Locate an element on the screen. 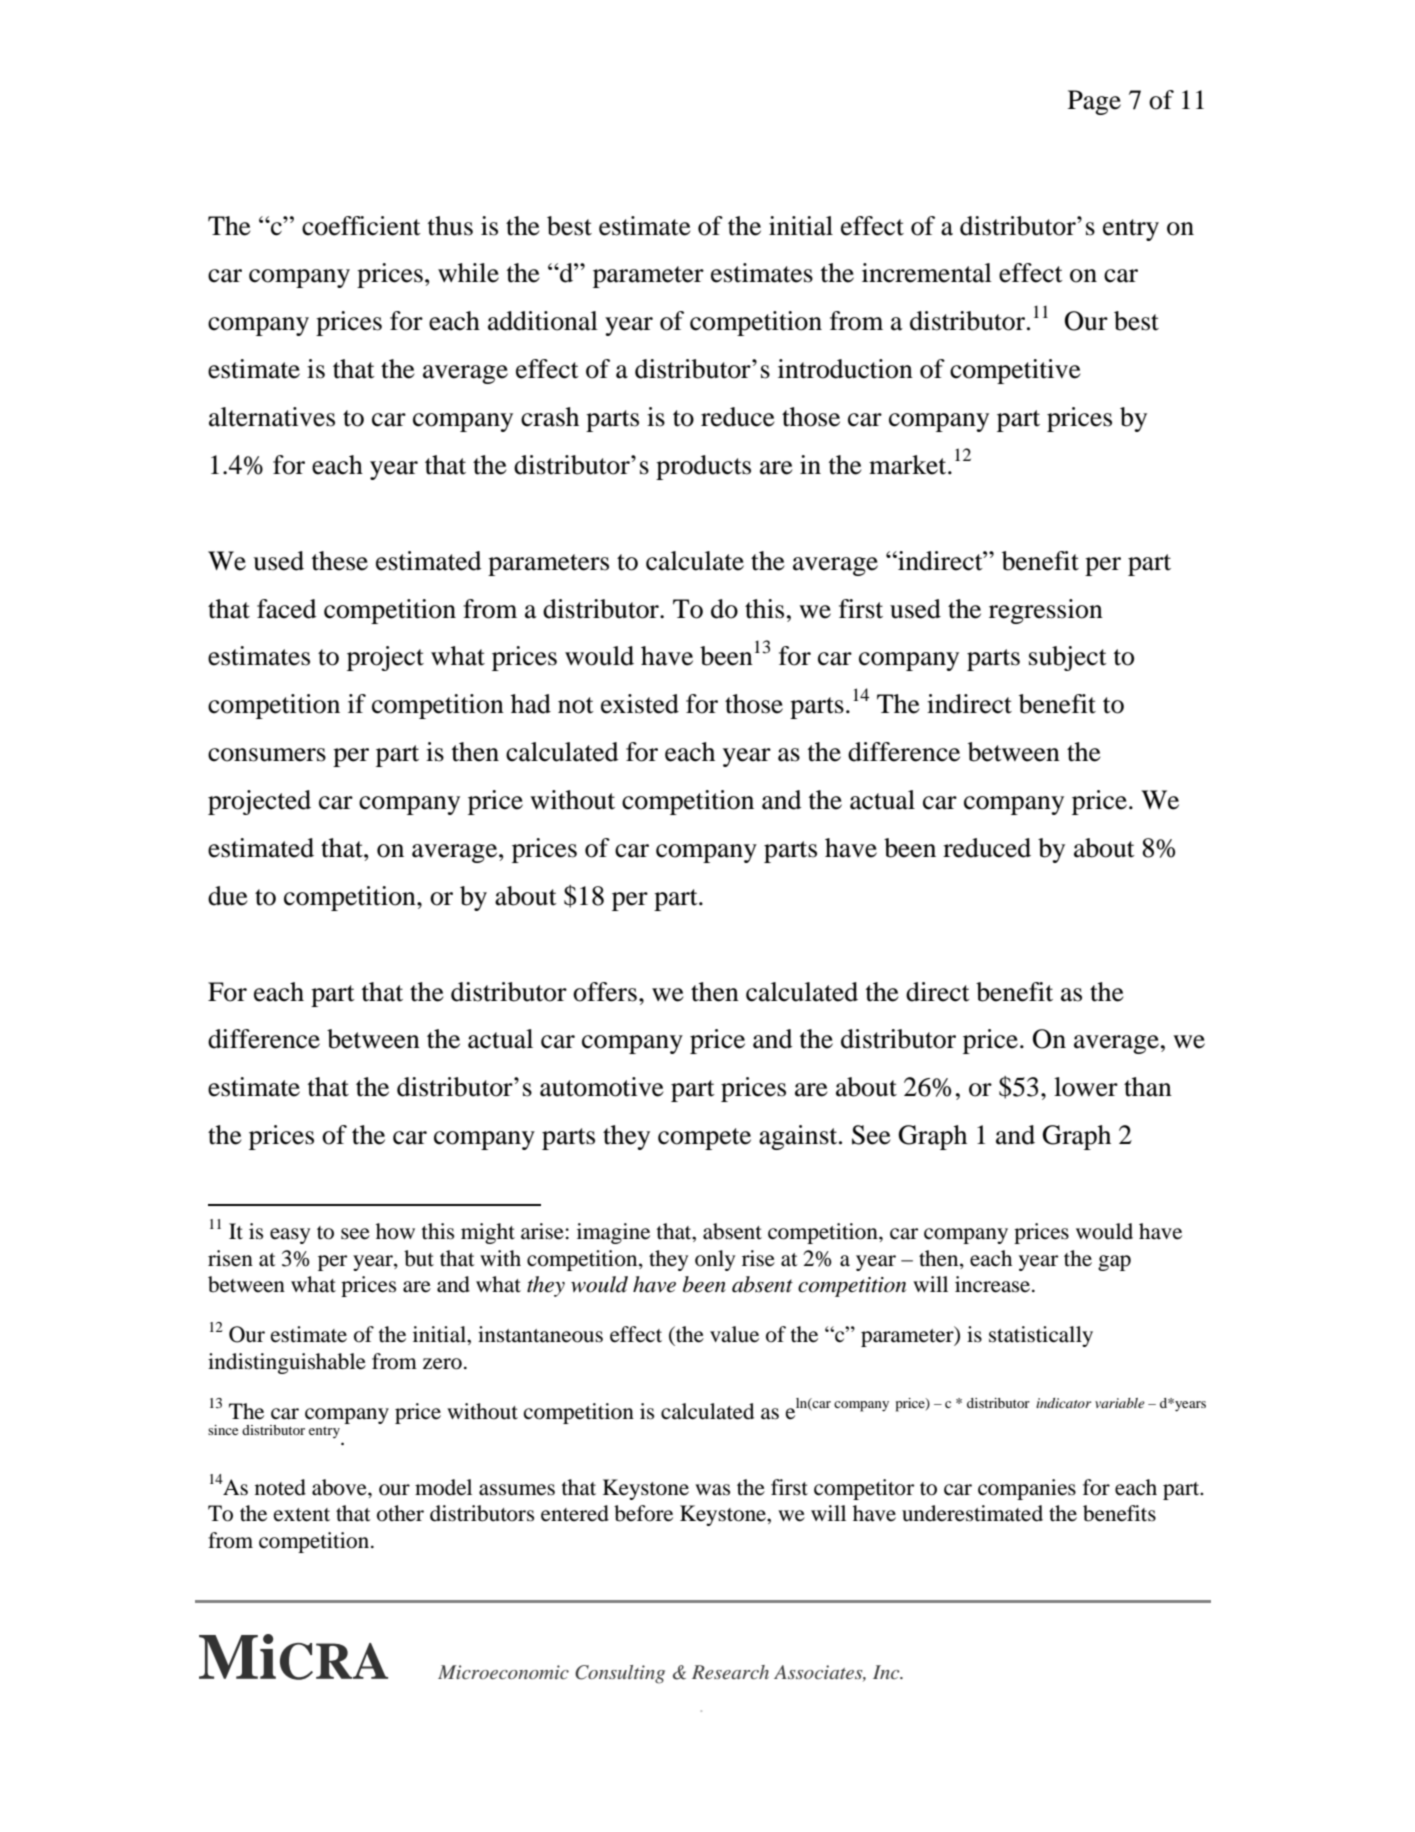 Image resolution: width=1415 pixels, height=1832 pixels. coefficient is located at coordinates (361, 226).
